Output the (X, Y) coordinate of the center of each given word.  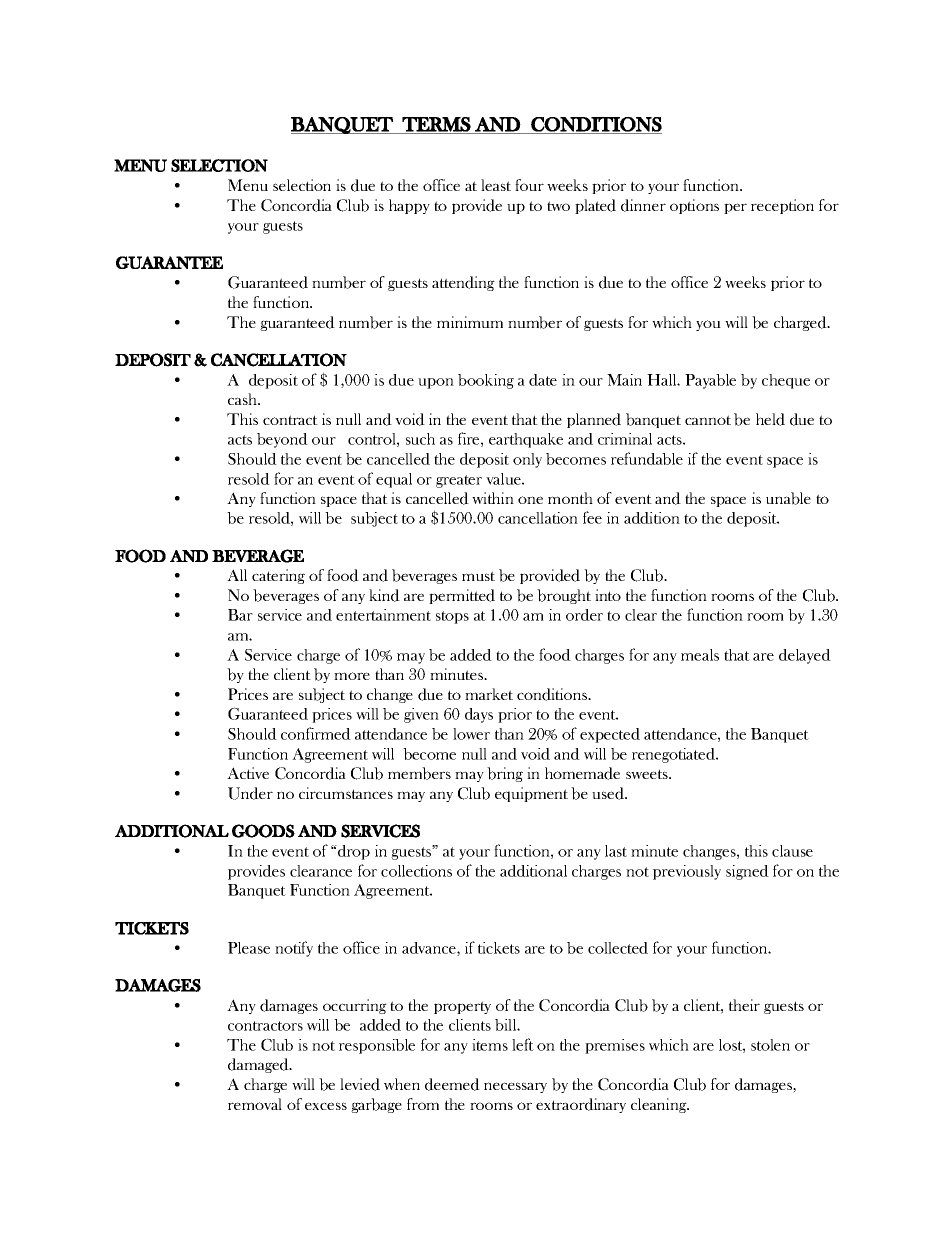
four (529, 185)
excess (326, 1106)
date (543, 380)
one (530, 500)
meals (700, 655)
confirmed (316, 733)
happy (409, 206)
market (489, 694)
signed (747, 872)
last (616, 851)
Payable (710, 381)
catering (278, 576)
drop (353, 852)
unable (788, 498)
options (694, 206)
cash (244, 399)
